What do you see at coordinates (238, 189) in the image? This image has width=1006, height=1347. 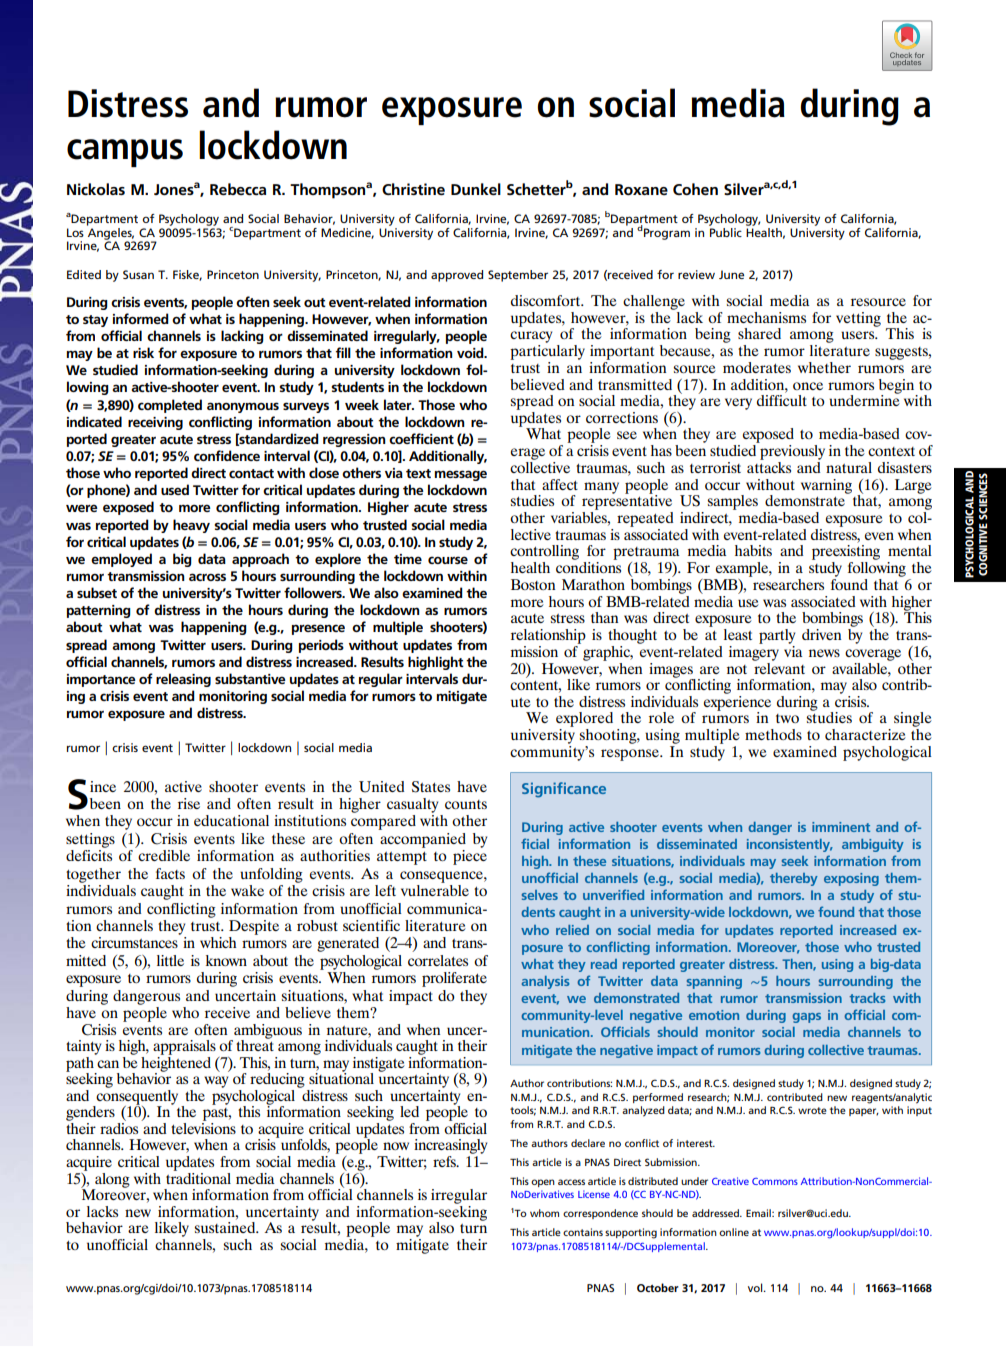 I see `Rebecca` at bounding box center [238, 189].
